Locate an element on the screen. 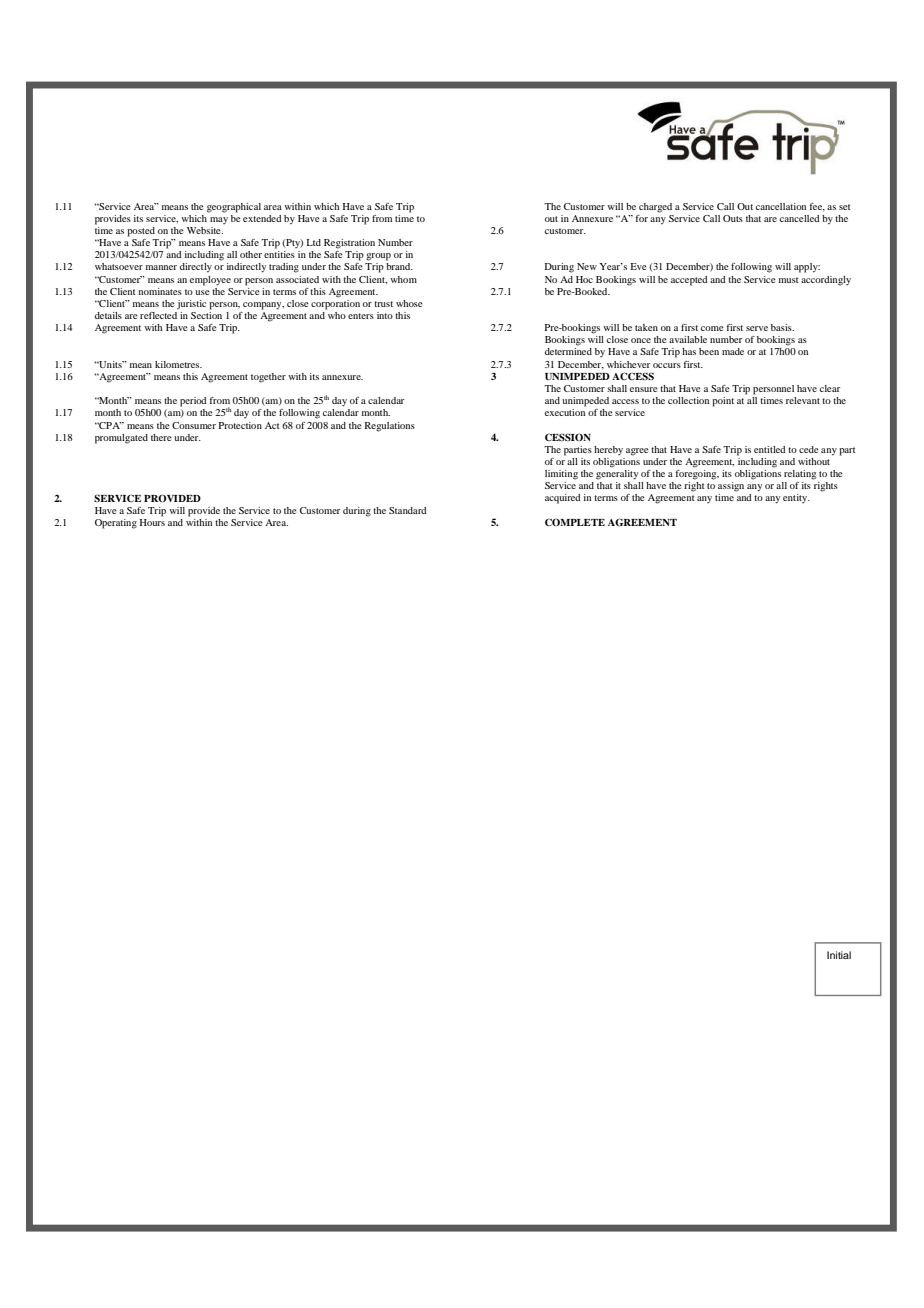  Website is located at coordinates (205, 230).
